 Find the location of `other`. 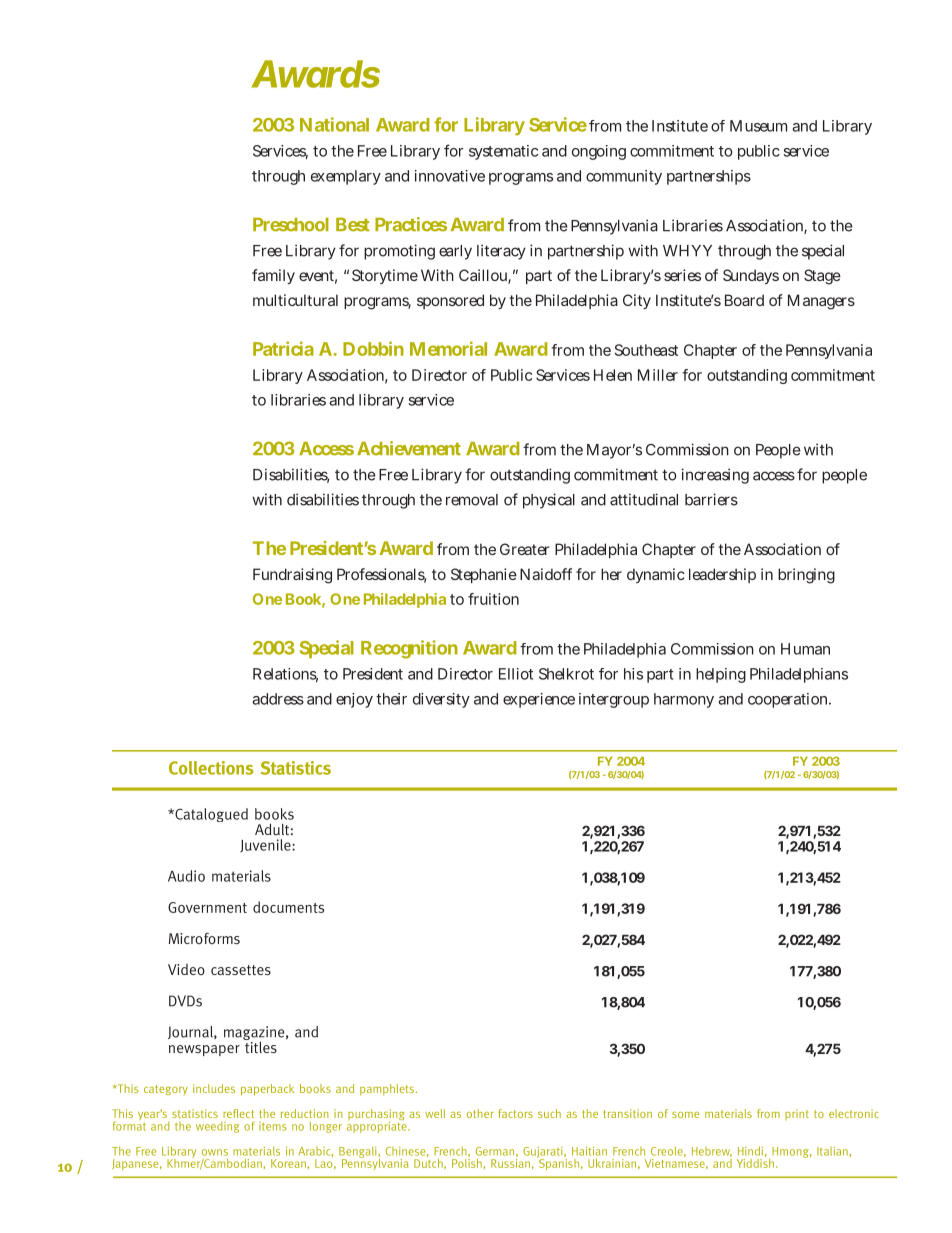

other is located at coordinates (480, 1113).
